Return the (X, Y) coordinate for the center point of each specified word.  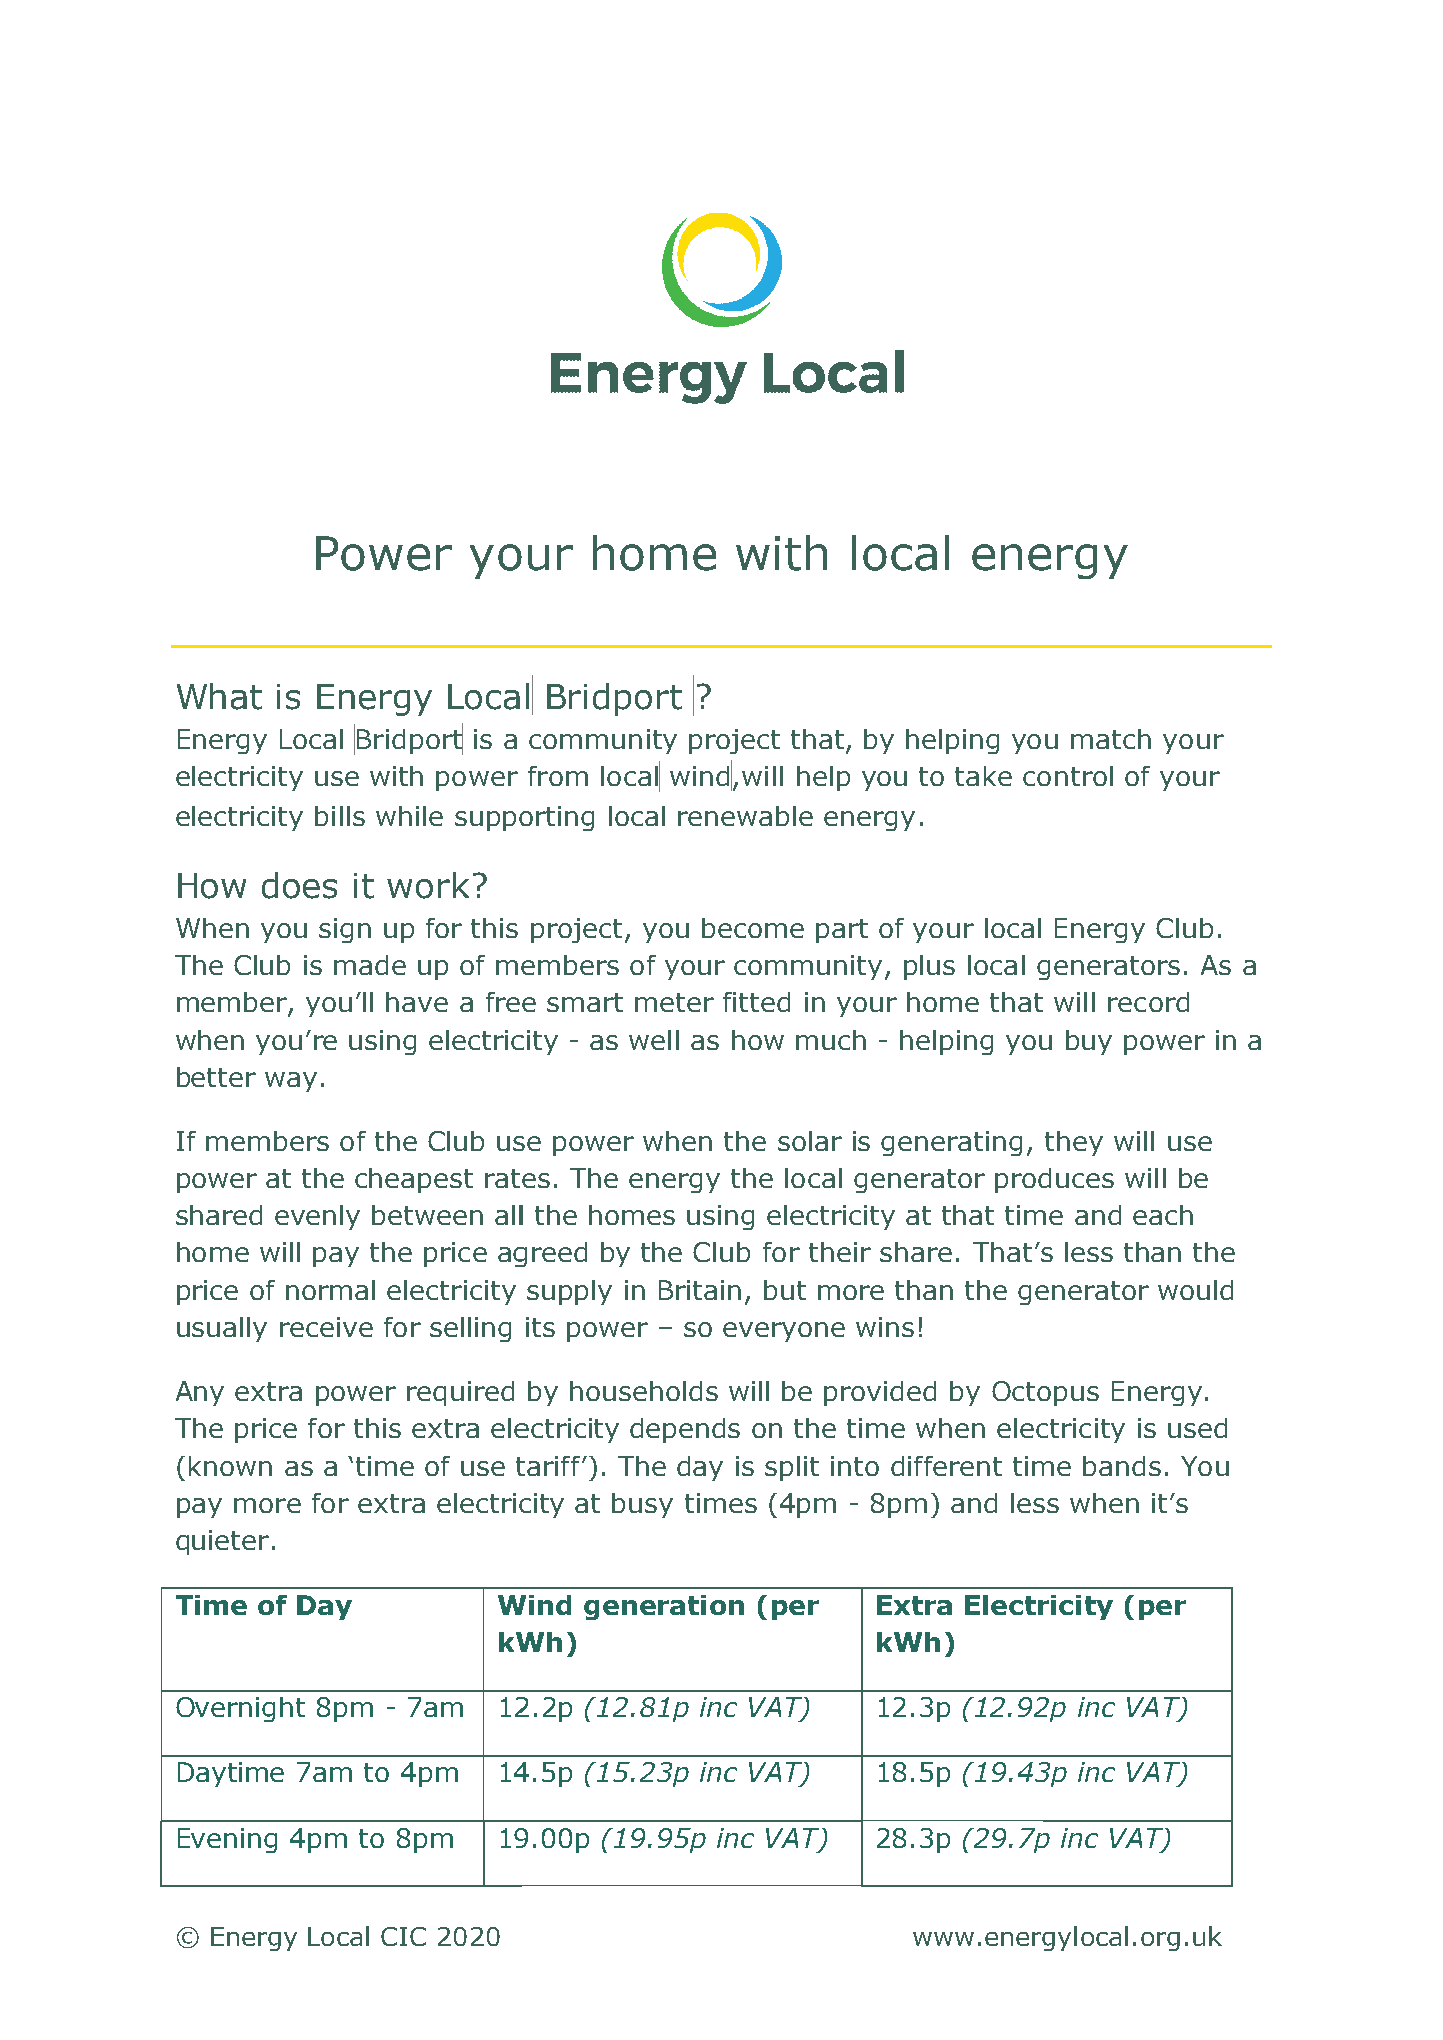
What (219, 696)
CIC (403, 1936)
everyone (784, 1332)
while (409, 816)
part (842, 931)
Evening (227, 1840)
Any (200, 1393)
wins (885, 1327)
